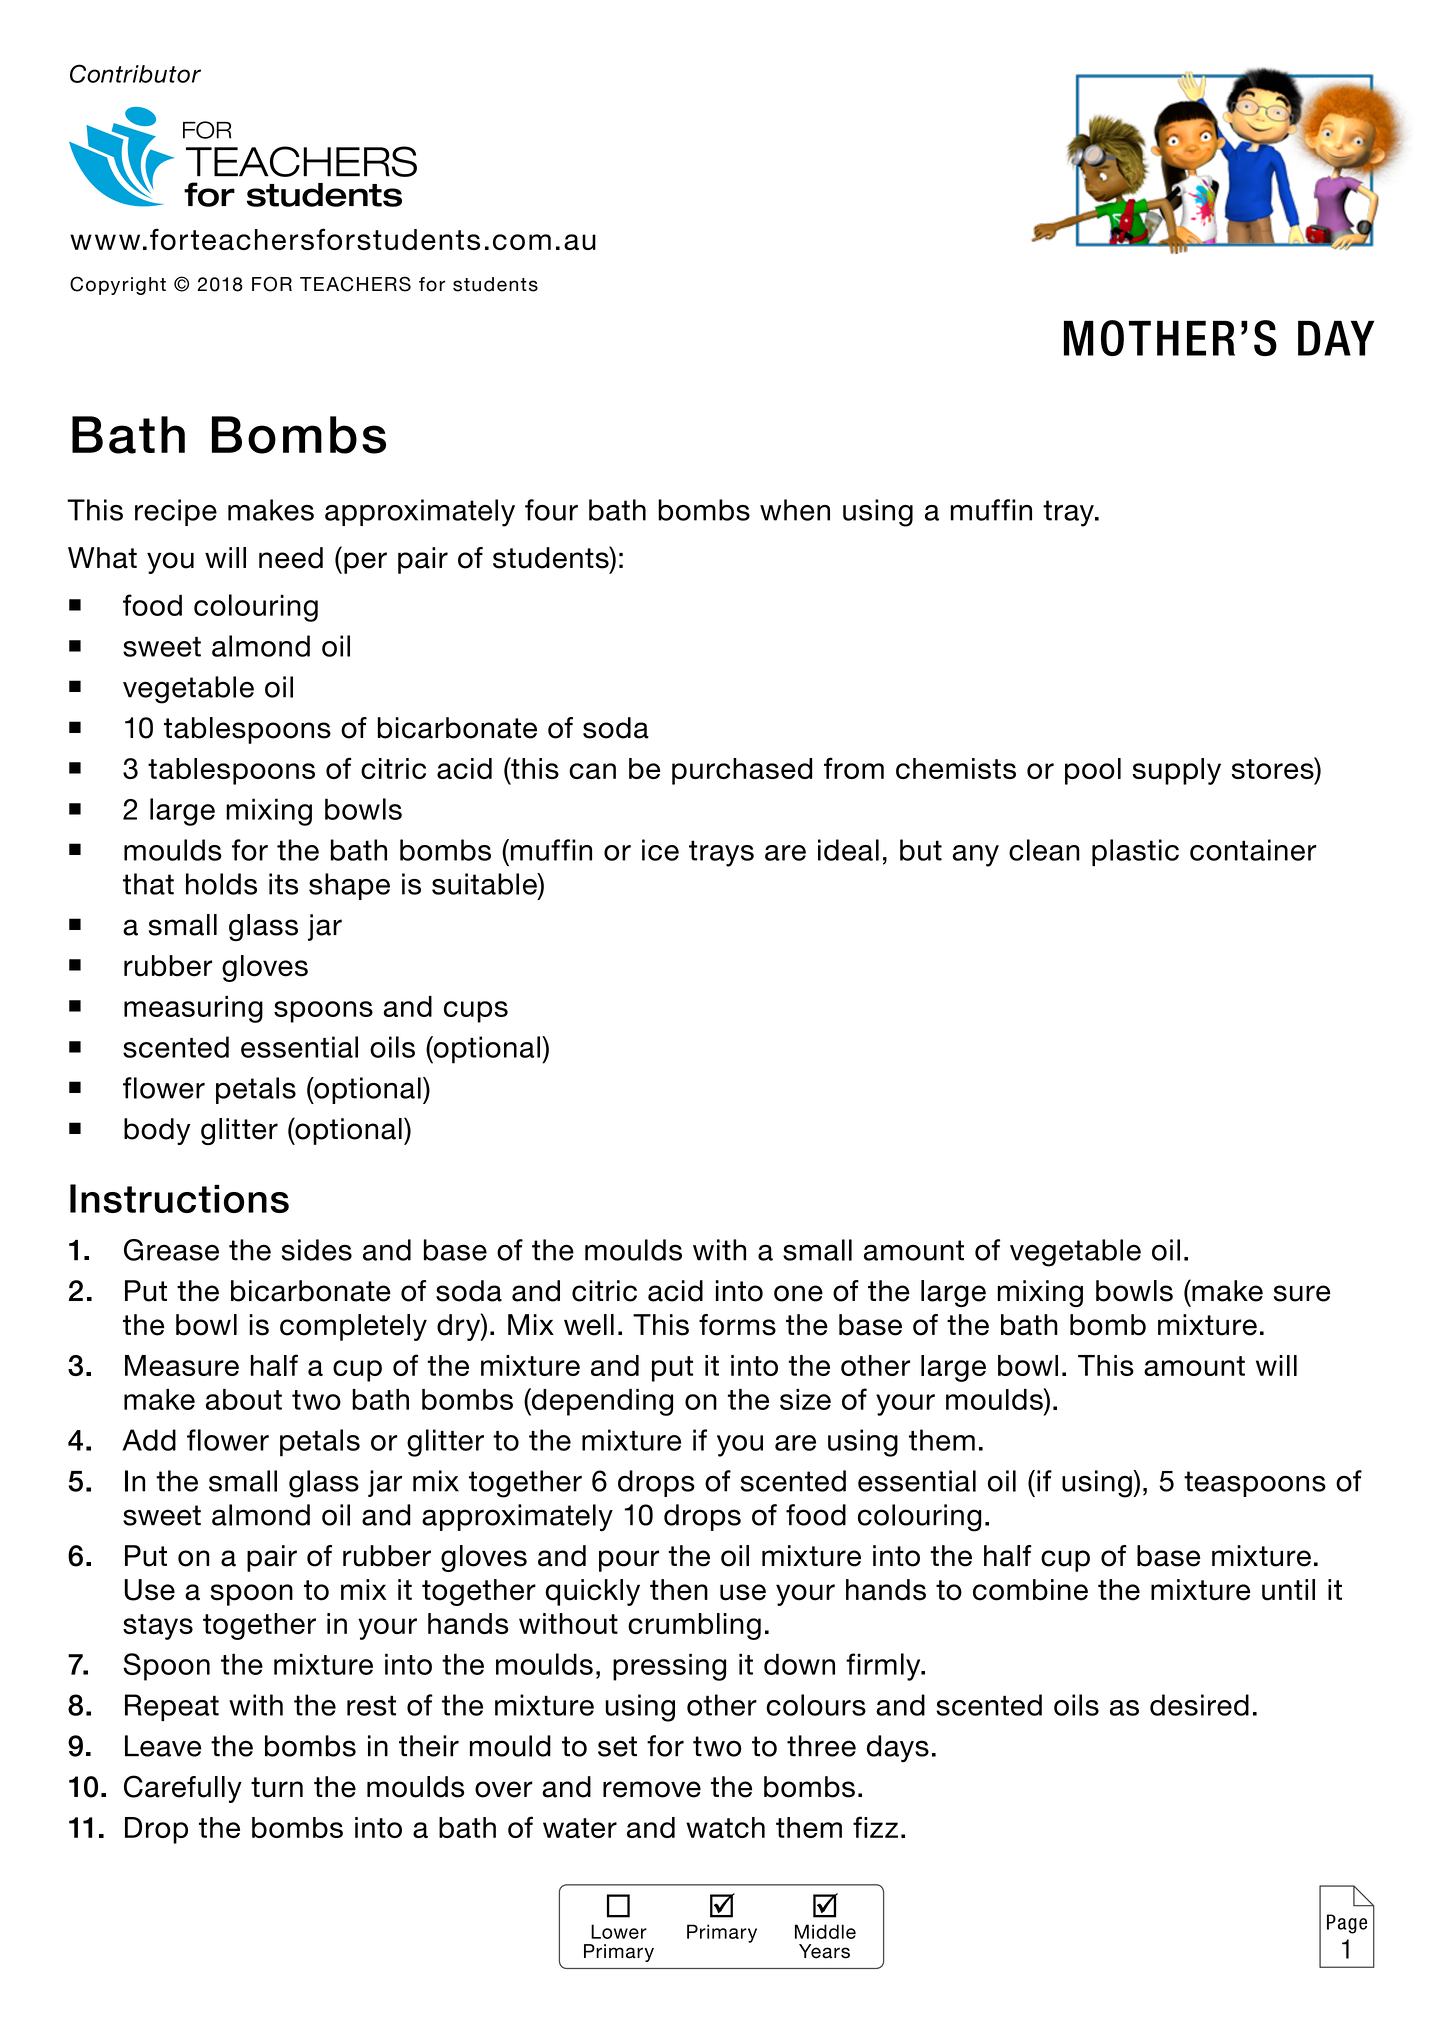 This document has width=1443, height=2040. What do you see at coordinates (277, 1787) in the document?
I see `turn` at bounding box center [277, 1787].
